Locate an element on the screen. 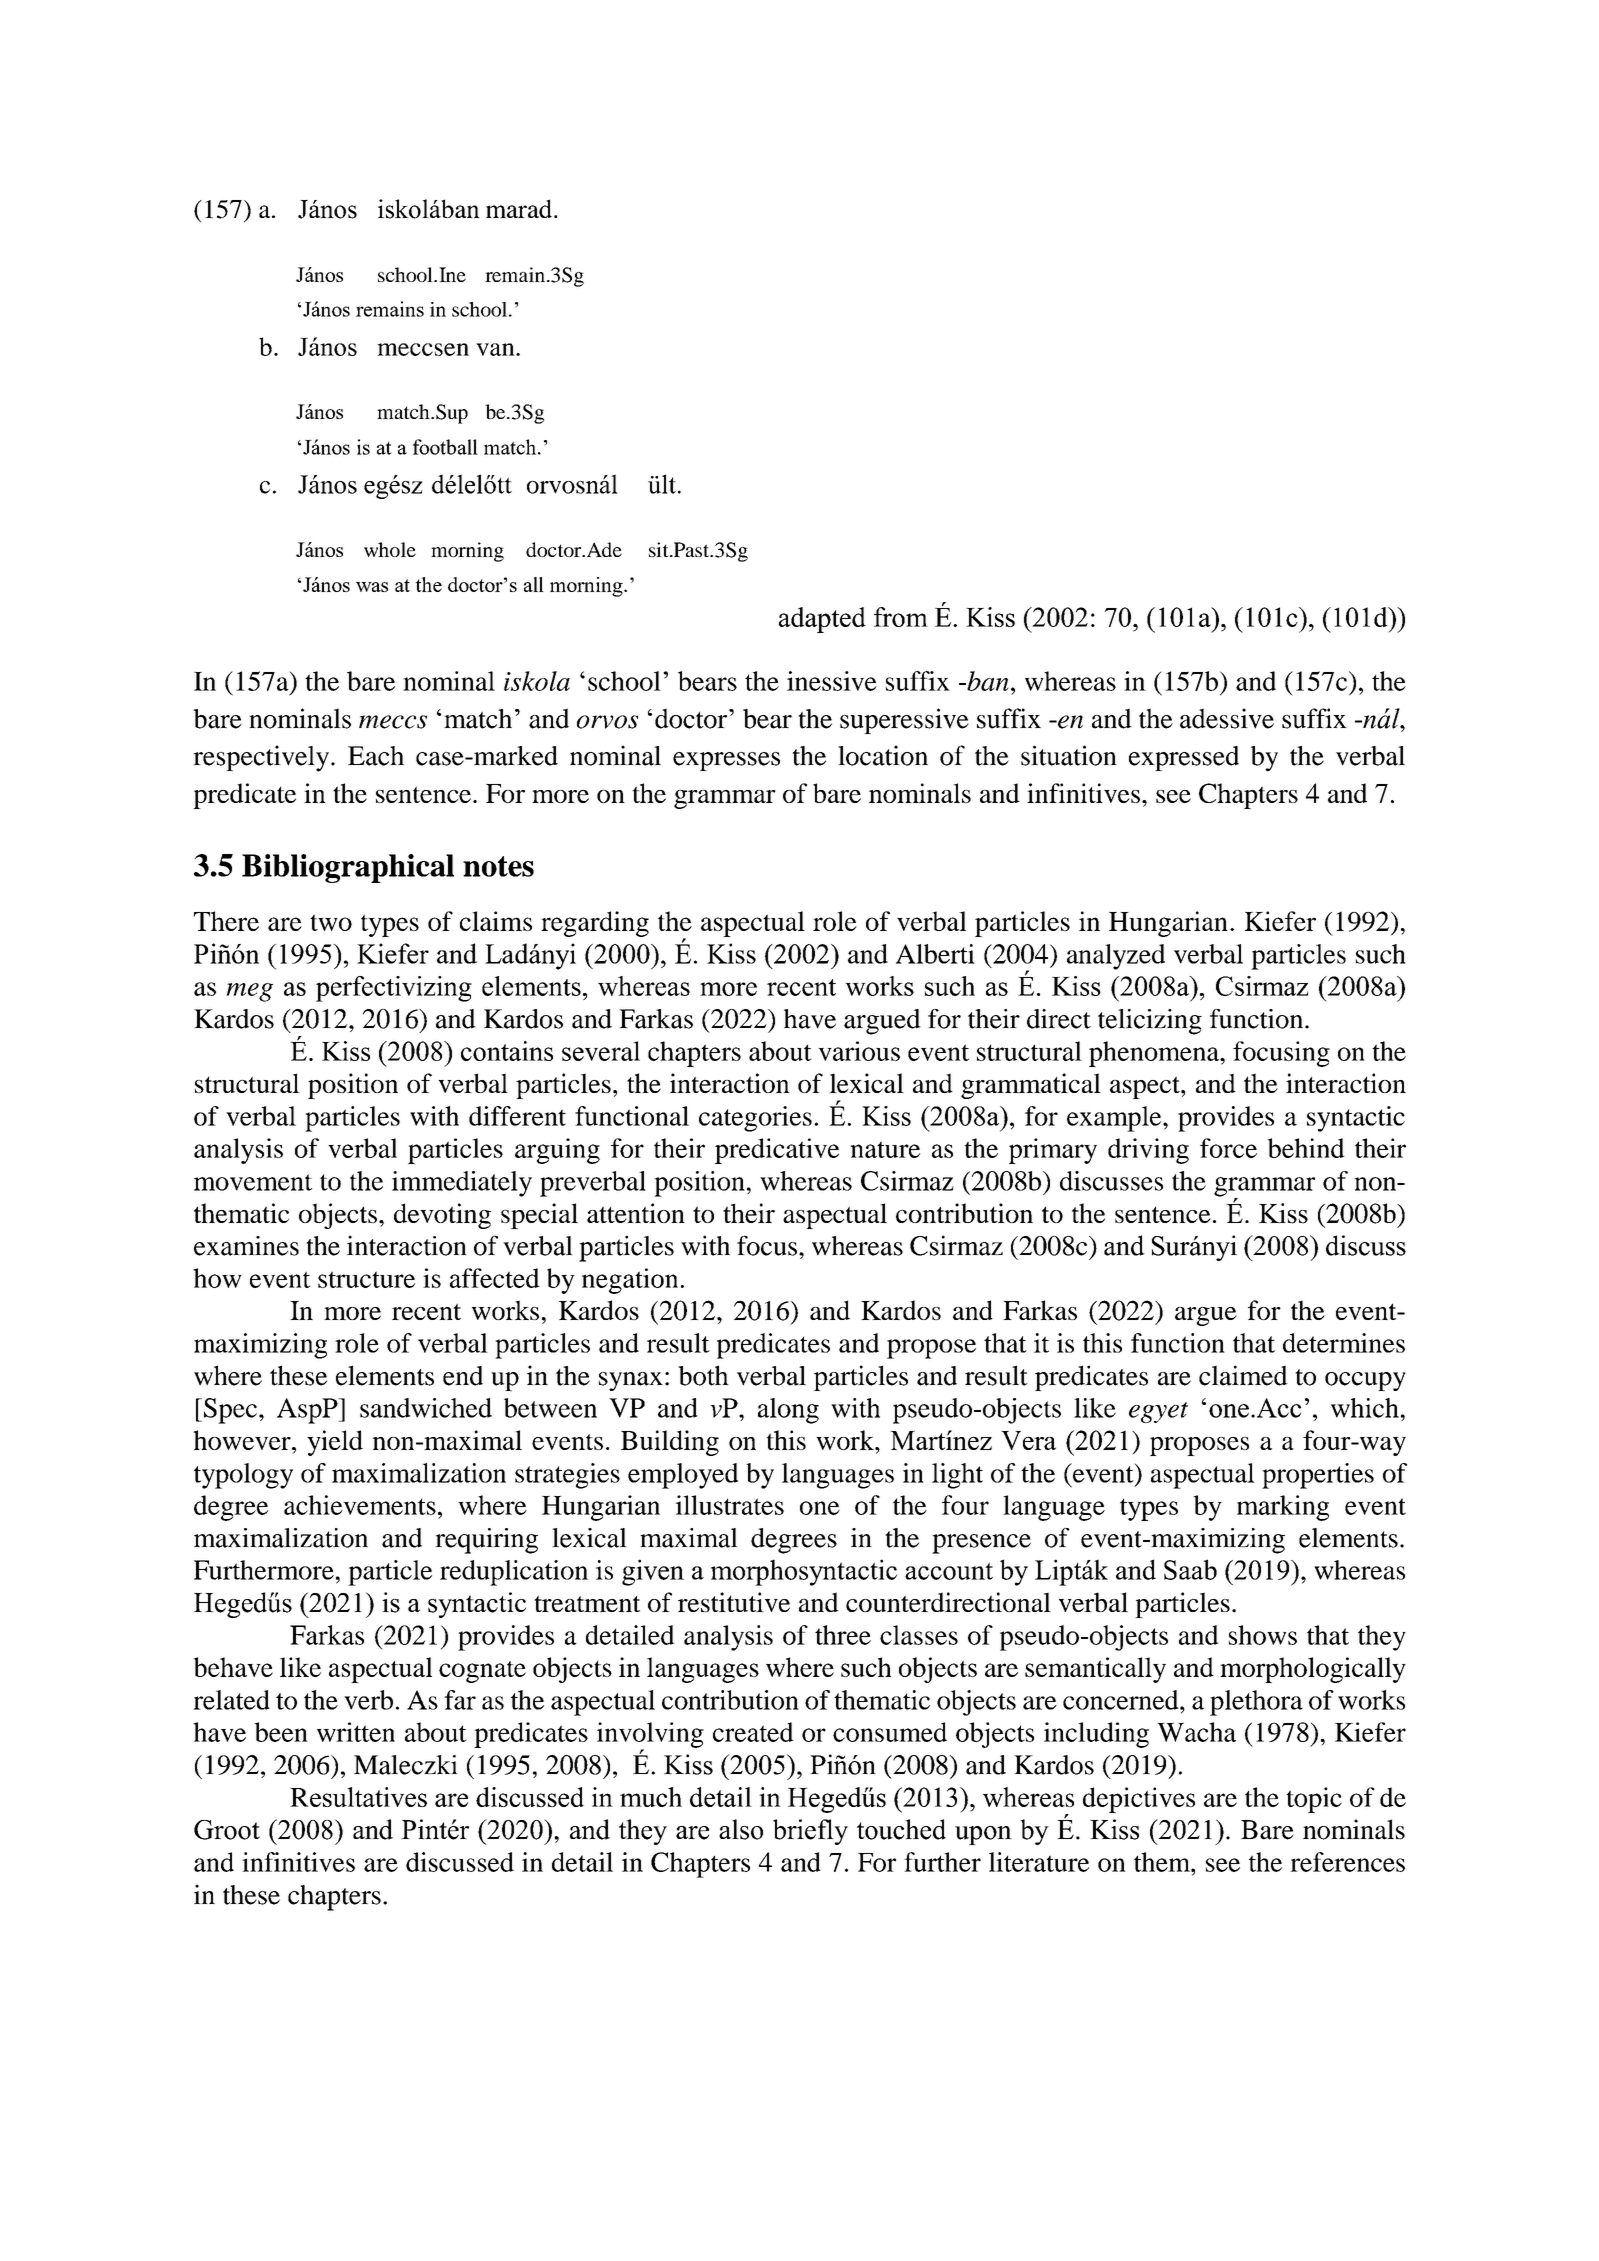  from is located at coordinates (901, 617).
